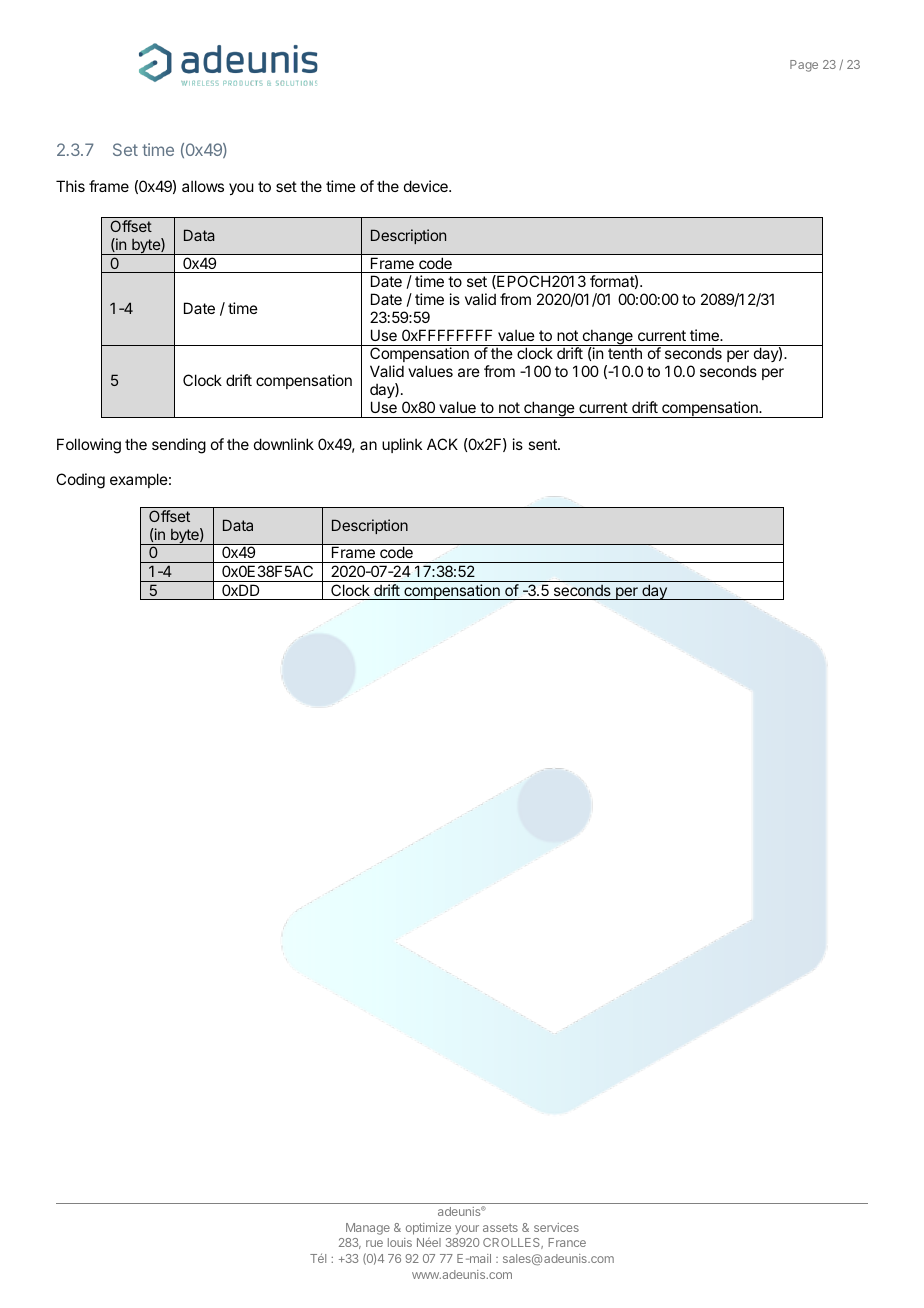  What do you see at coordinates (368, 1229) in the image?
I see `Manage` at bounding box center [368, 1229].
